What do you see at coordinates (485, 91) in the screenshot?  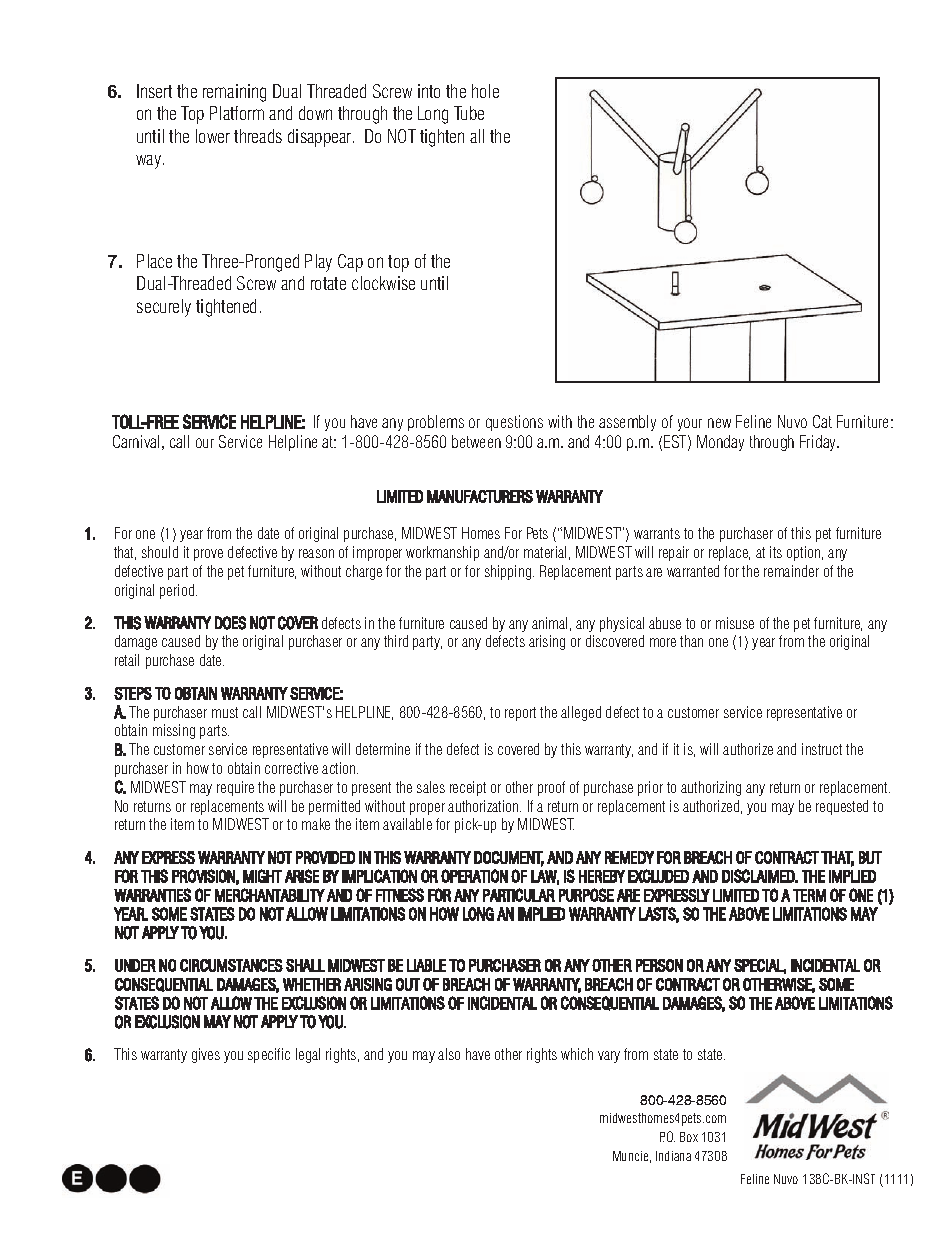 I see `hole` at bounding box center [485, 91].
